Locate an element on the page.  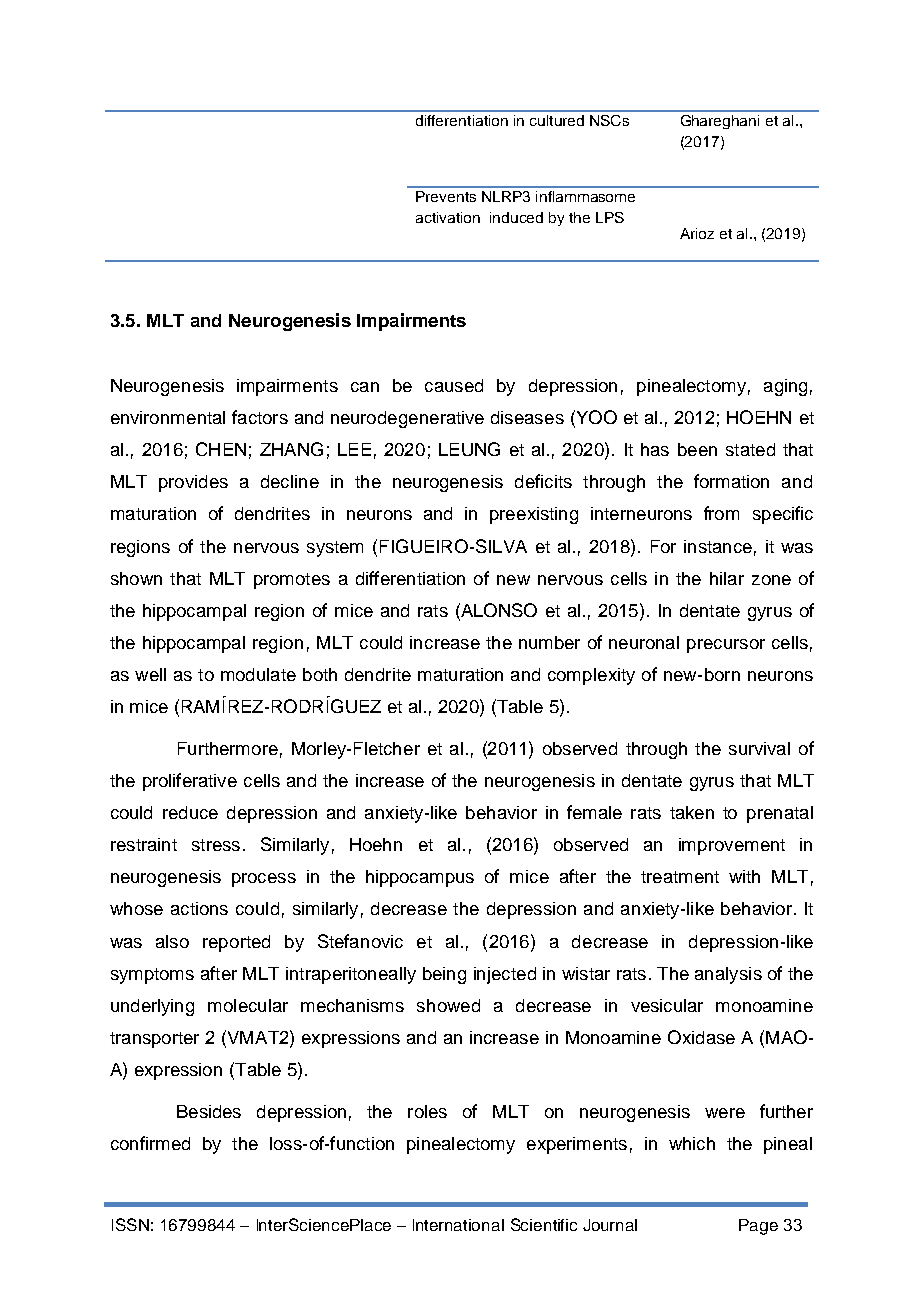
LEUNG is located at coordinates (469, 449).
